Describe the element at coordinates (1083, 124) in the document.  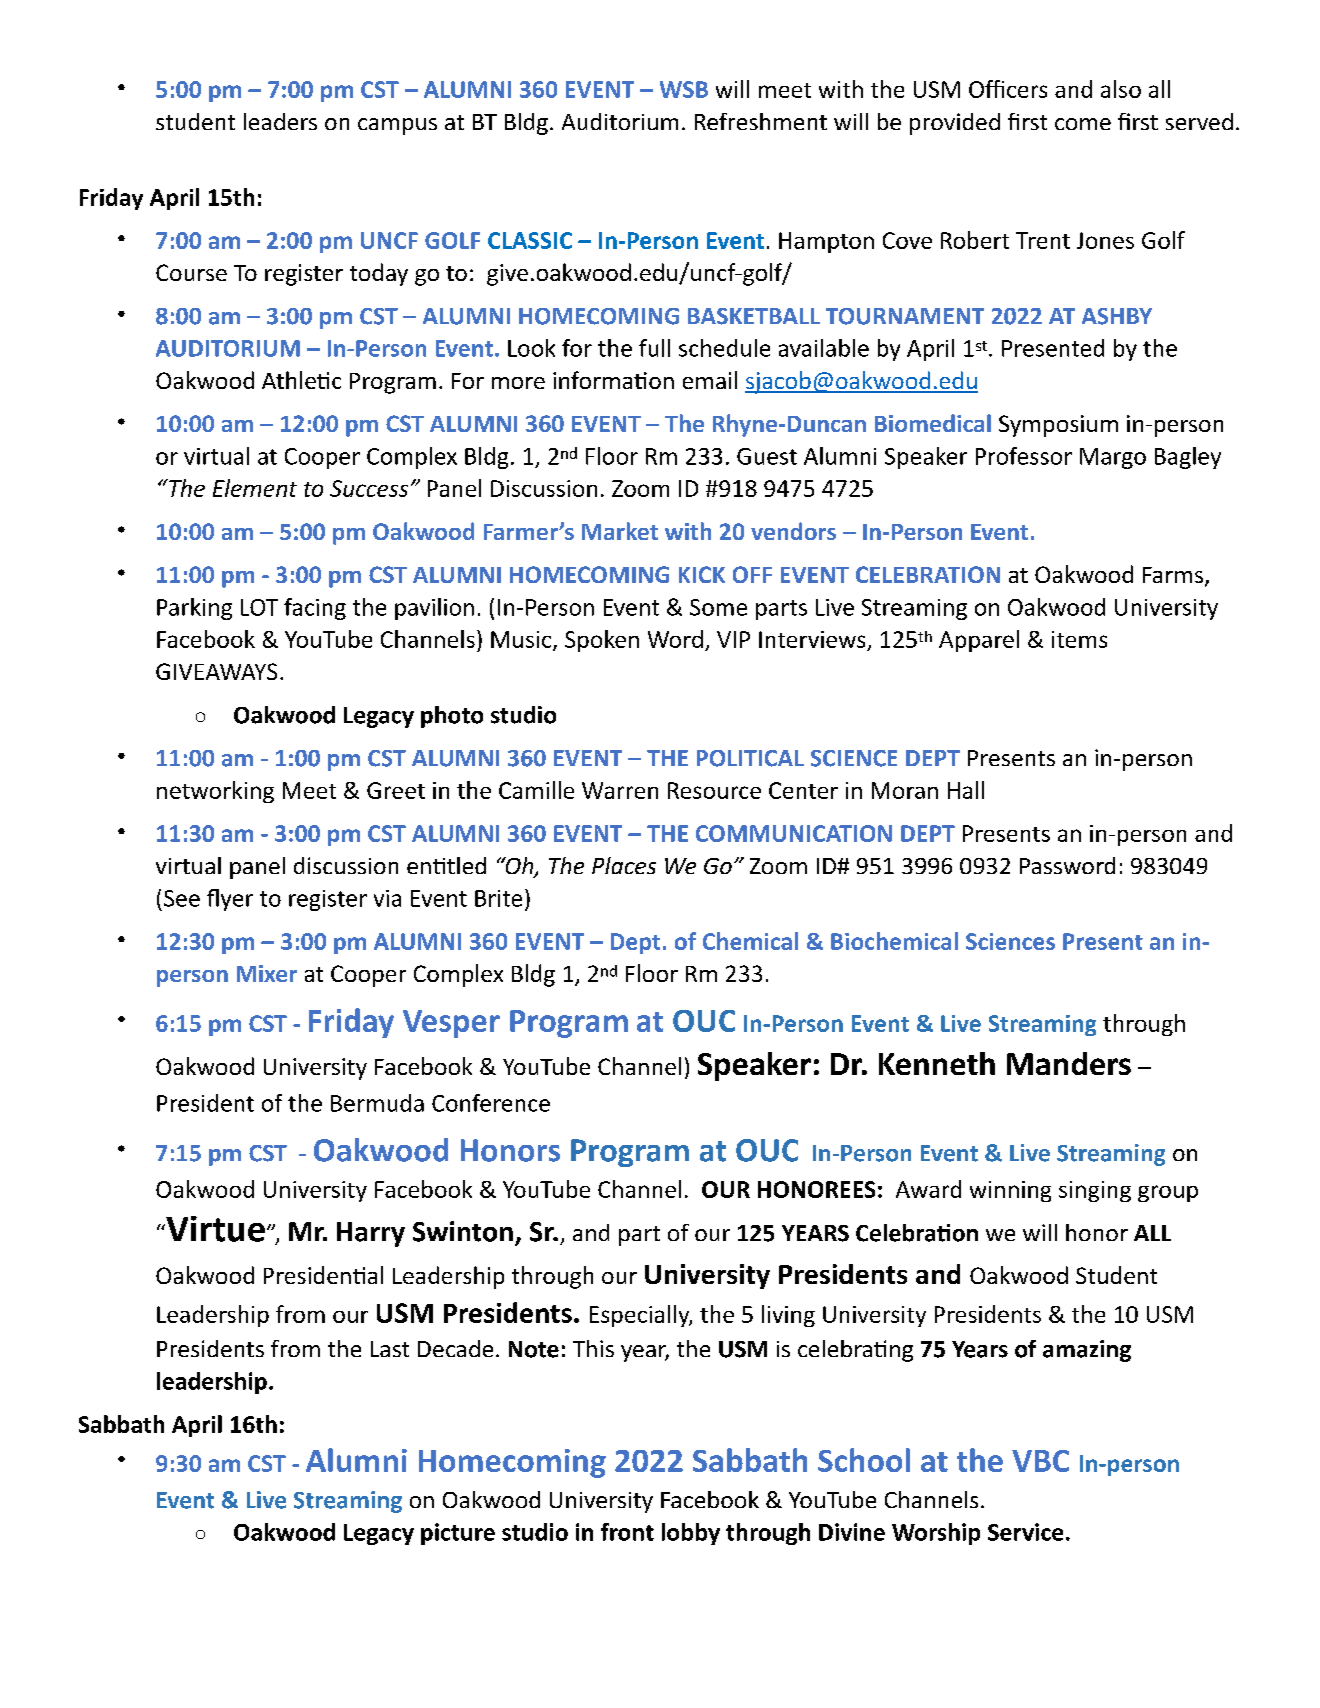
I see `come` at that location.
